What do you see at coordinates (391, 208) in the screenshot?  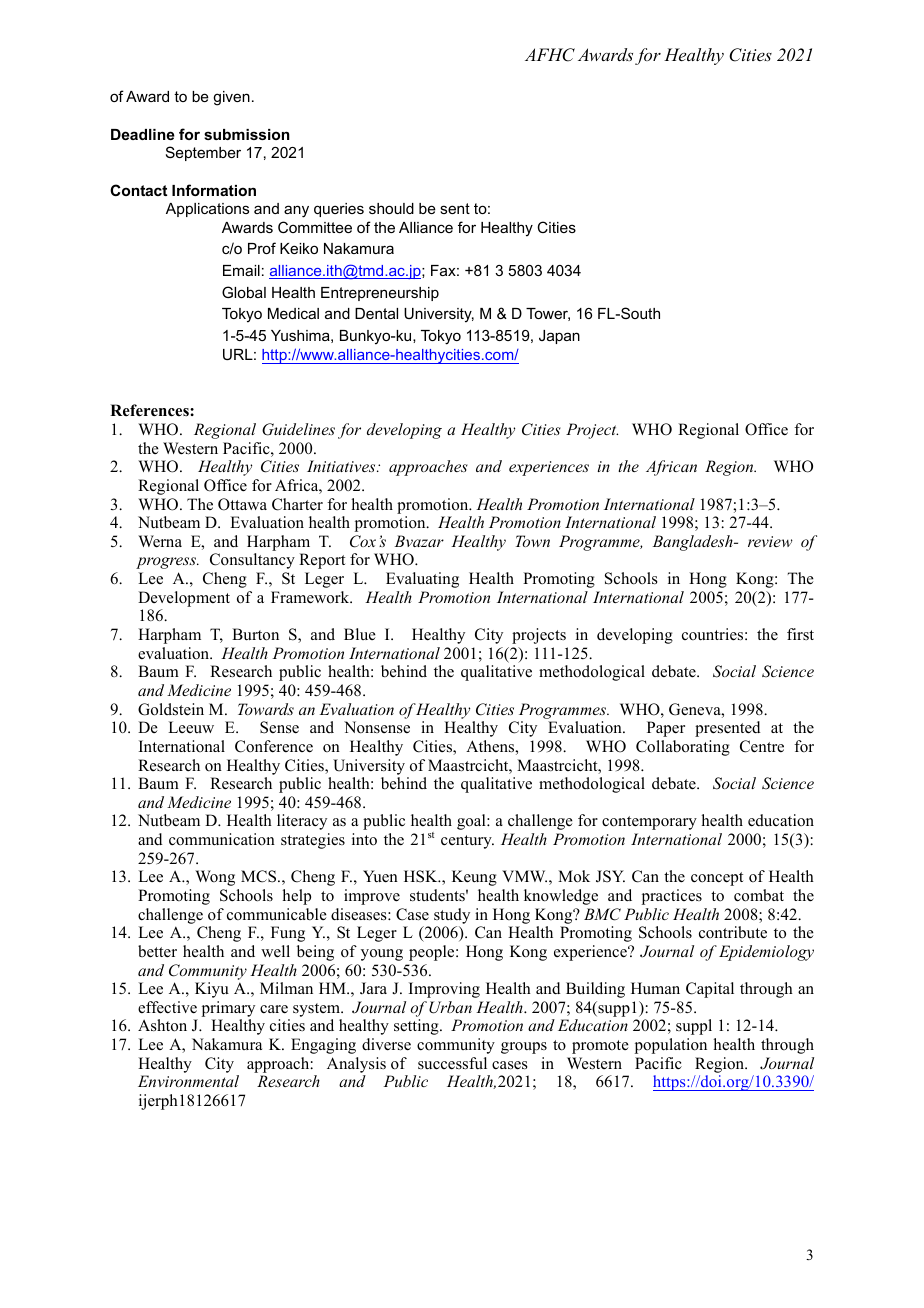 I see `should` at bounding box center [391, 208].
